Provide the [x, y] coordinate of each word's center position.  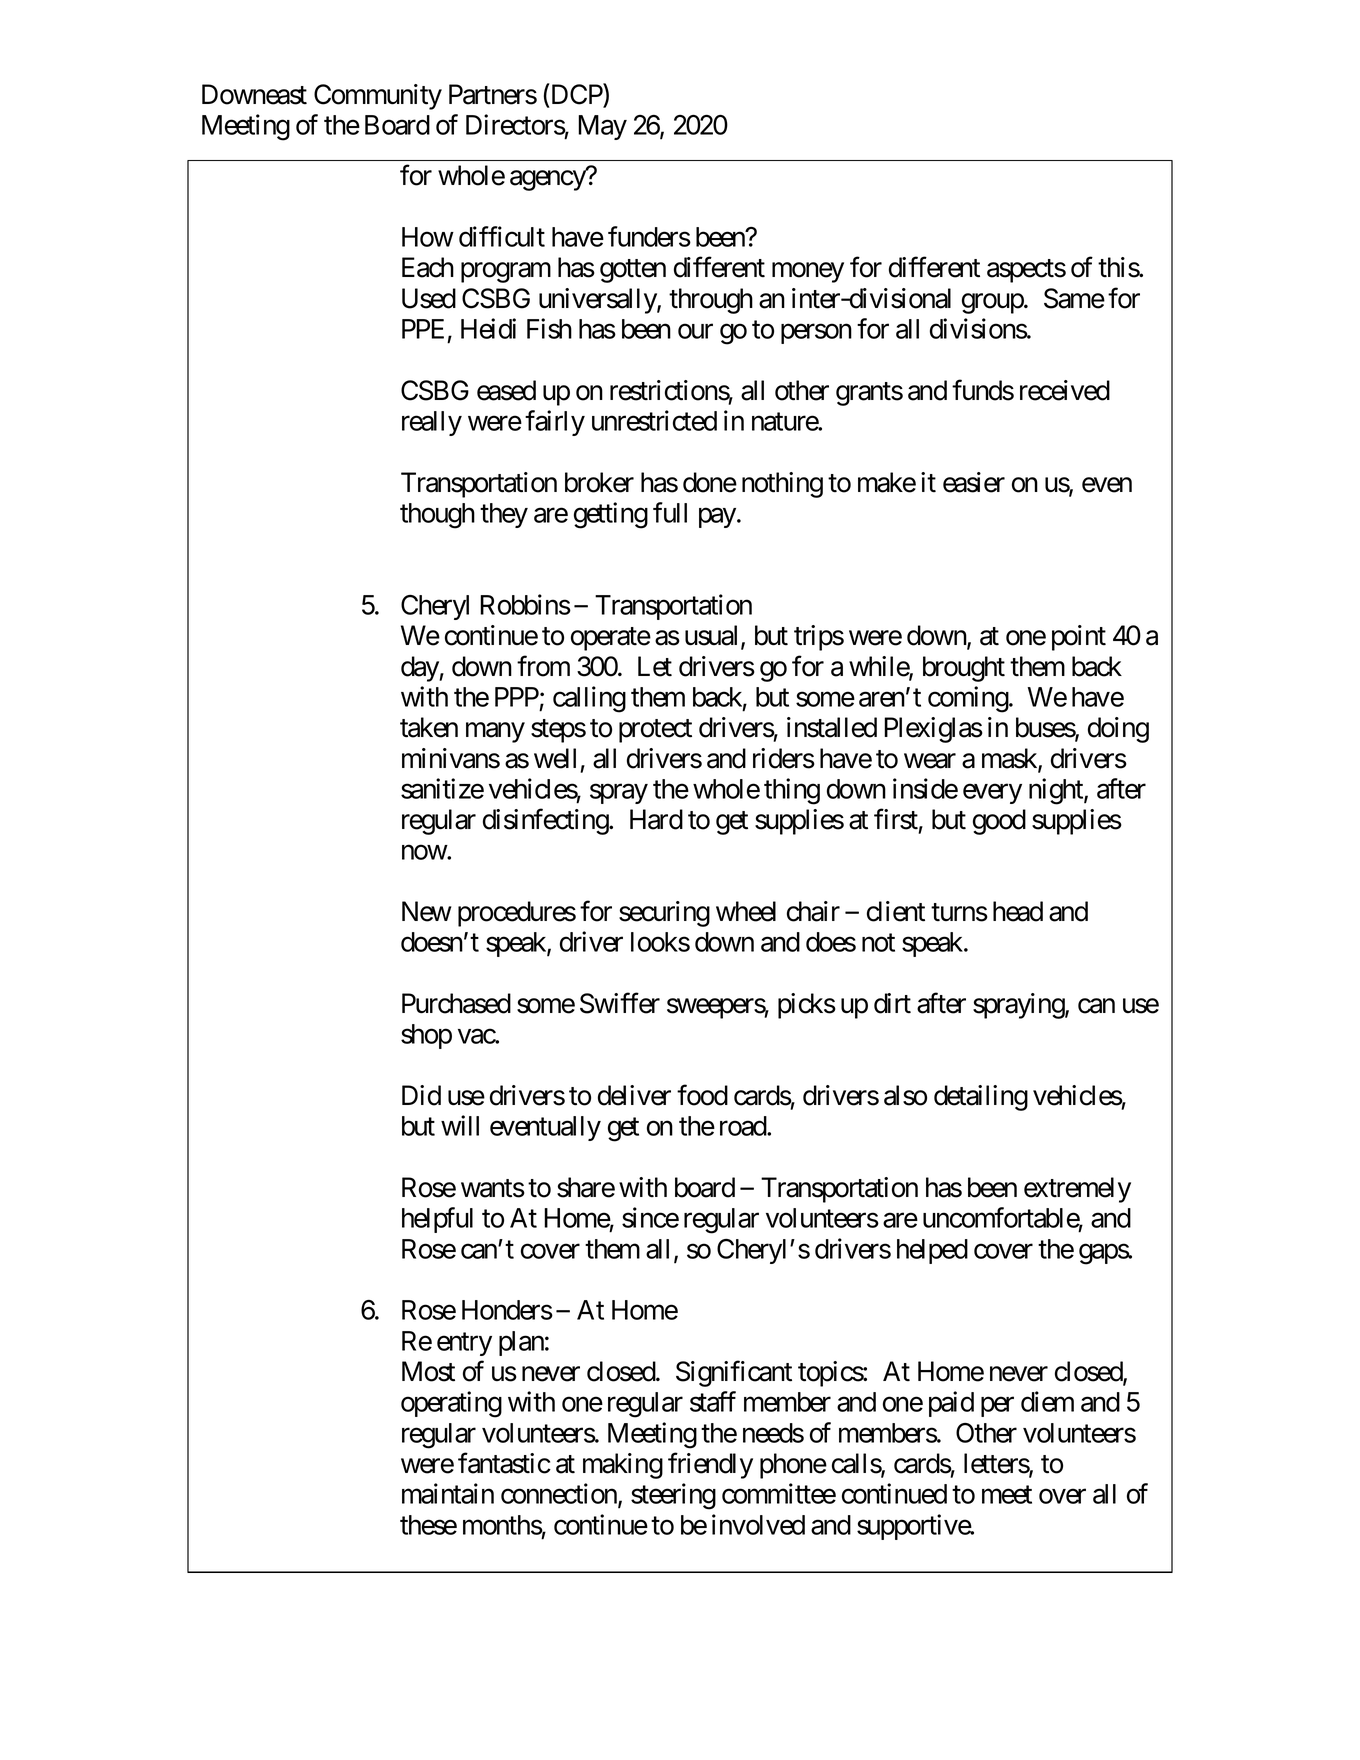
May [602, 127]
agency [548, 181]
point [1079, 638]
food [702, 1095]
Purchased [456, 1003]
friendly [710, 1466]
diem [1047, 1401]
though [437, 516]
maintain [448, 1493]
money [808, 273]
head [1018, 911]
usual [713, 636]
